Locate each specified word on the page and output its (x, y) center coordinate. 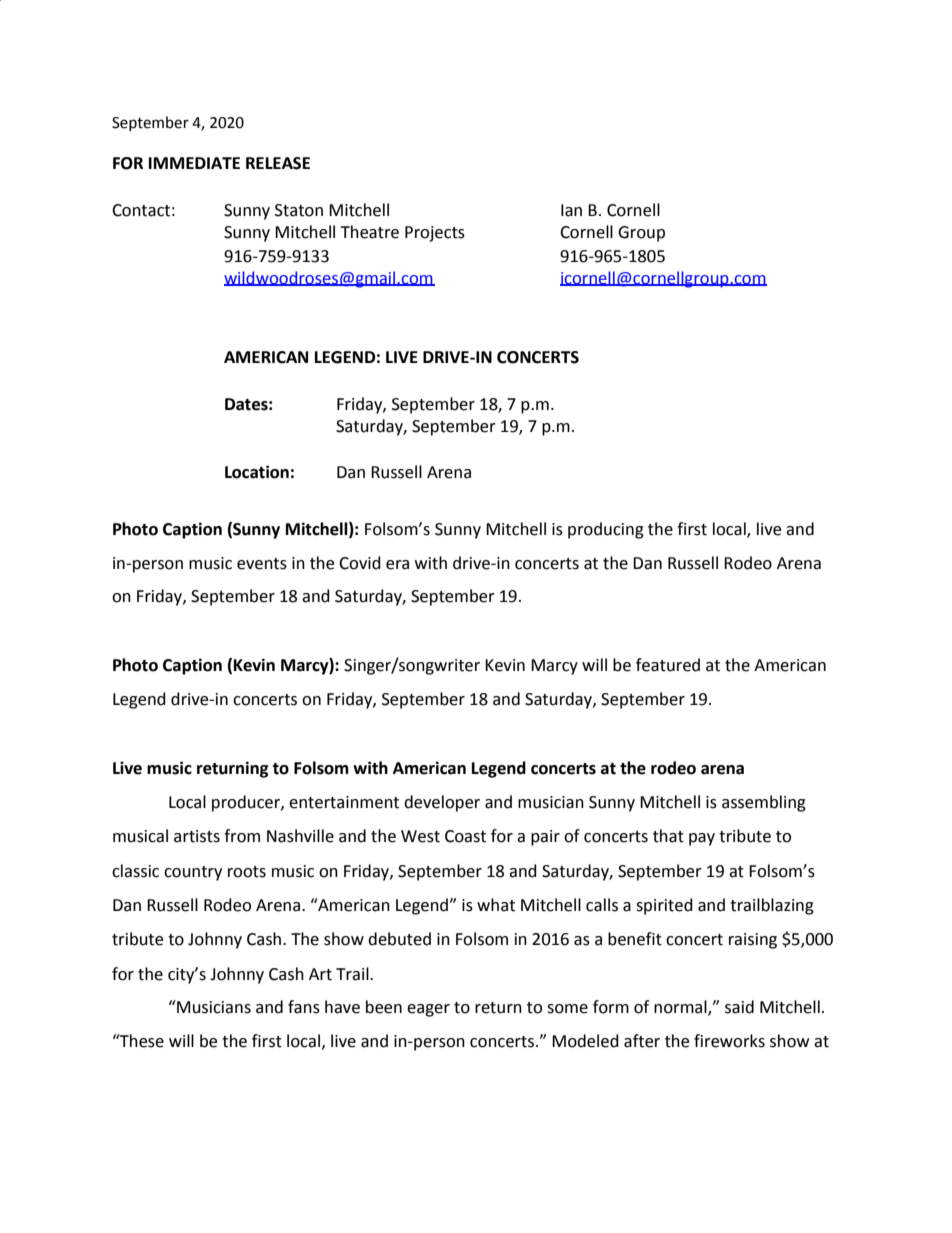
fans (304, 1007)
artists (197, 836)
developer (442, 803)
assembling (764, 803)
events (262, 564)
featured (668, 665)
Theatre (369, 232)
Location (257, 472)
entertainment (344, 802)
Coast (465, 836)
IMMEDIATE (194, 163)
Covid (360, 563)
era (397, 565)
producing (606, 530)
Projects (435, 234)
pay (702, 839)
